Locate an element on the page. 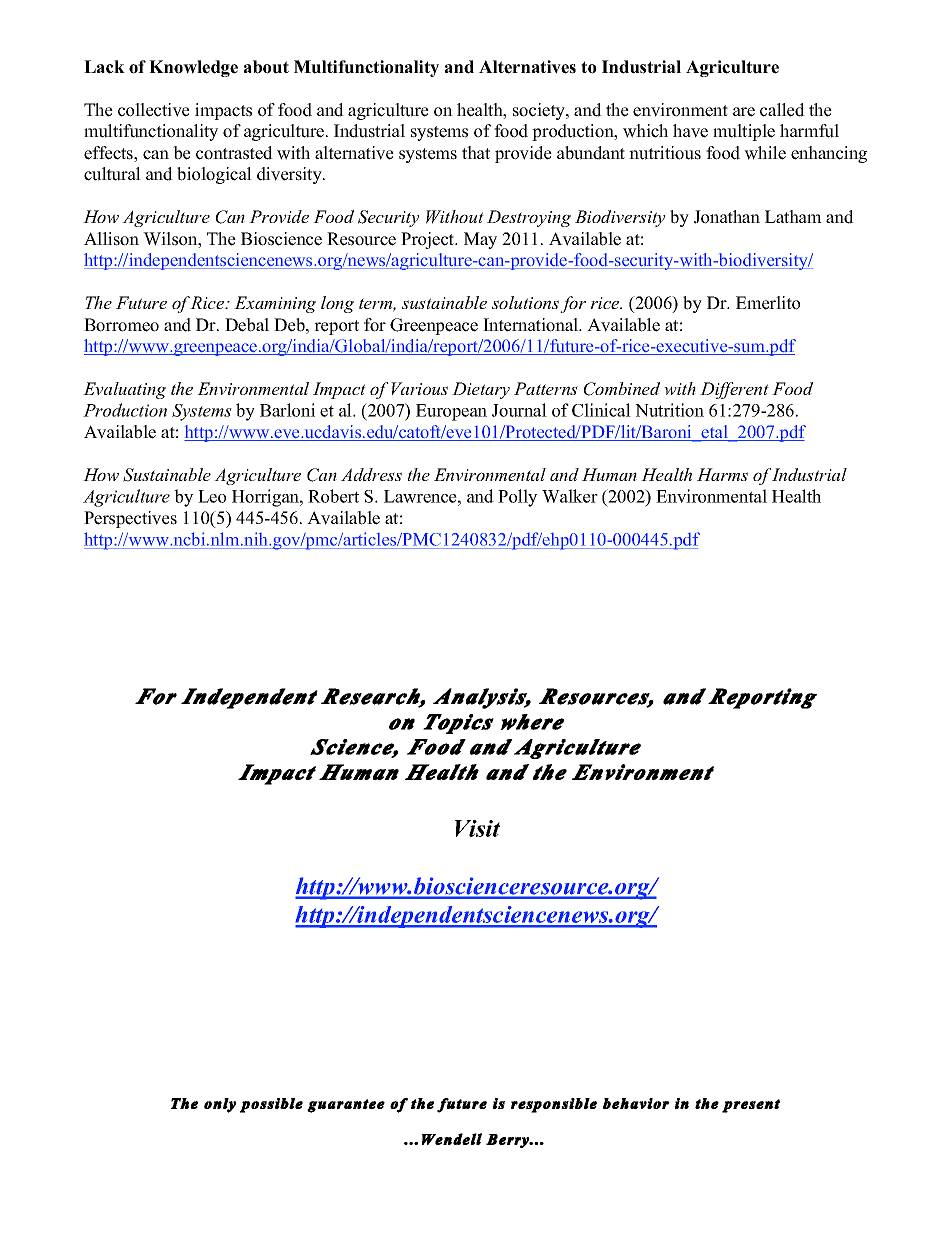  only is located at coordinates (220, 1105).
